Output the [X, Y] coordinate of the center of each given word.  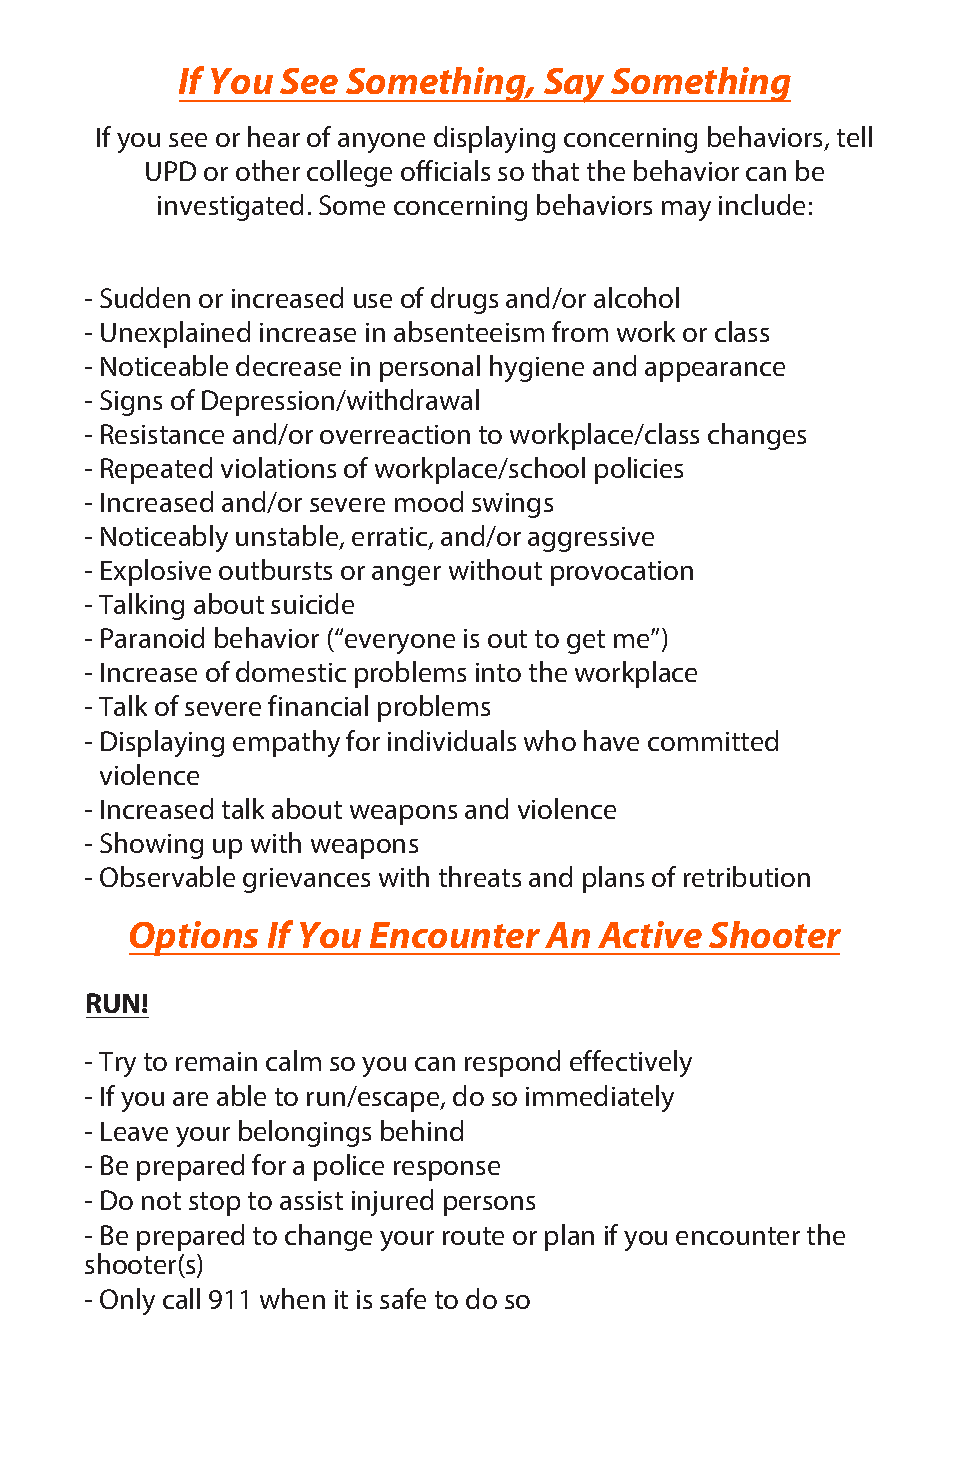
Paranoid [152, 637]
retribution [747, 876]
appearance [715, 372]
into [498, 672]
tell [854, 136]
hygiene [537, 368]
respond [512, 1063]
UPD [171, 171]
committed [713, 740]
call [181, 1298]
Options [195, 938]
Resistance [162, 434]
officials [445, 170]
